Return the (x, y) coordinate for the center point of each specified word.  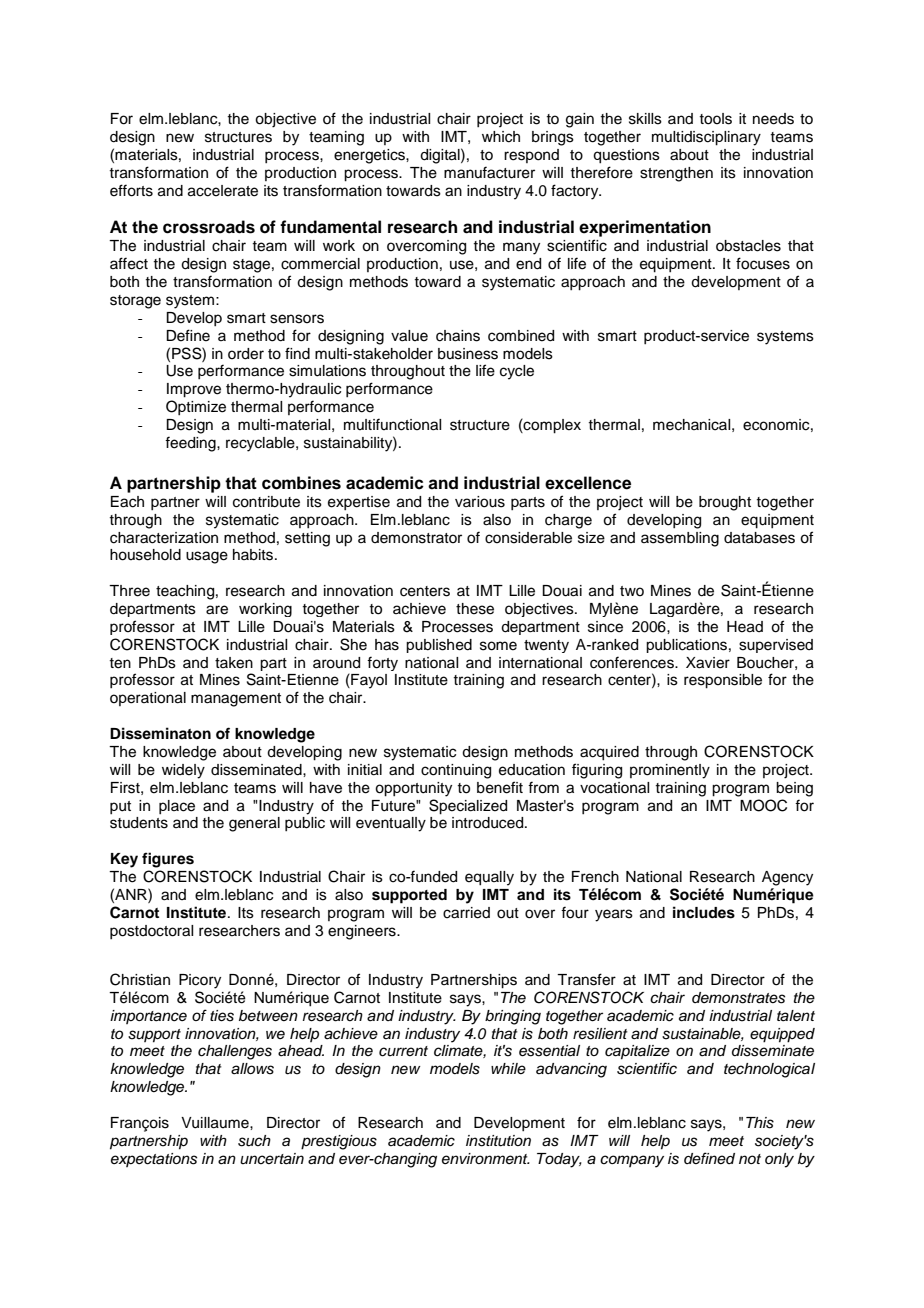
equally (489, 878)
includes (704, 912)
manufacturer (489, 172)
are (217, 610)
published (439, 646)
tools (715, 119)
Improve (194, 390)
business (468, 354)
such (254, 1141)
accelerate (223, 191)
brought (725, 503)
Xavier (708, 663)
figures (168, 860)
